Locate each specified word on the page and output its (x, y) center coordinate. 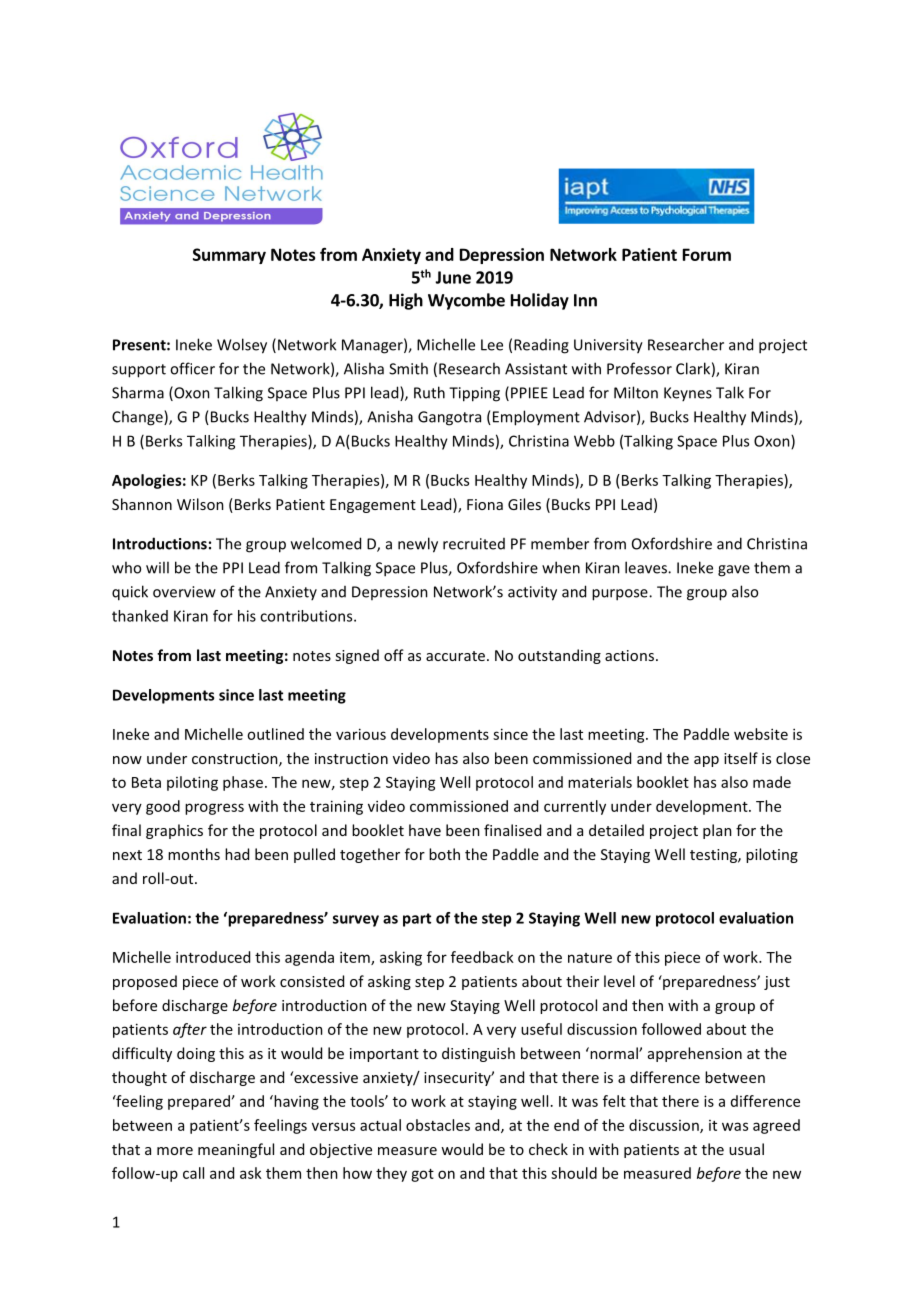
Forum (707, 254)
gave (734, 571)
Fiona (485, 504)
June (453, 277)
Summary (229, 256)
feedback (482, 957)
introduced (213, 957)
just (777, 983)
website (761, 734)
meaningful (236, 1150)
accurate (455, 656)
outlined (275, 734)
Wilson (200, 504)
